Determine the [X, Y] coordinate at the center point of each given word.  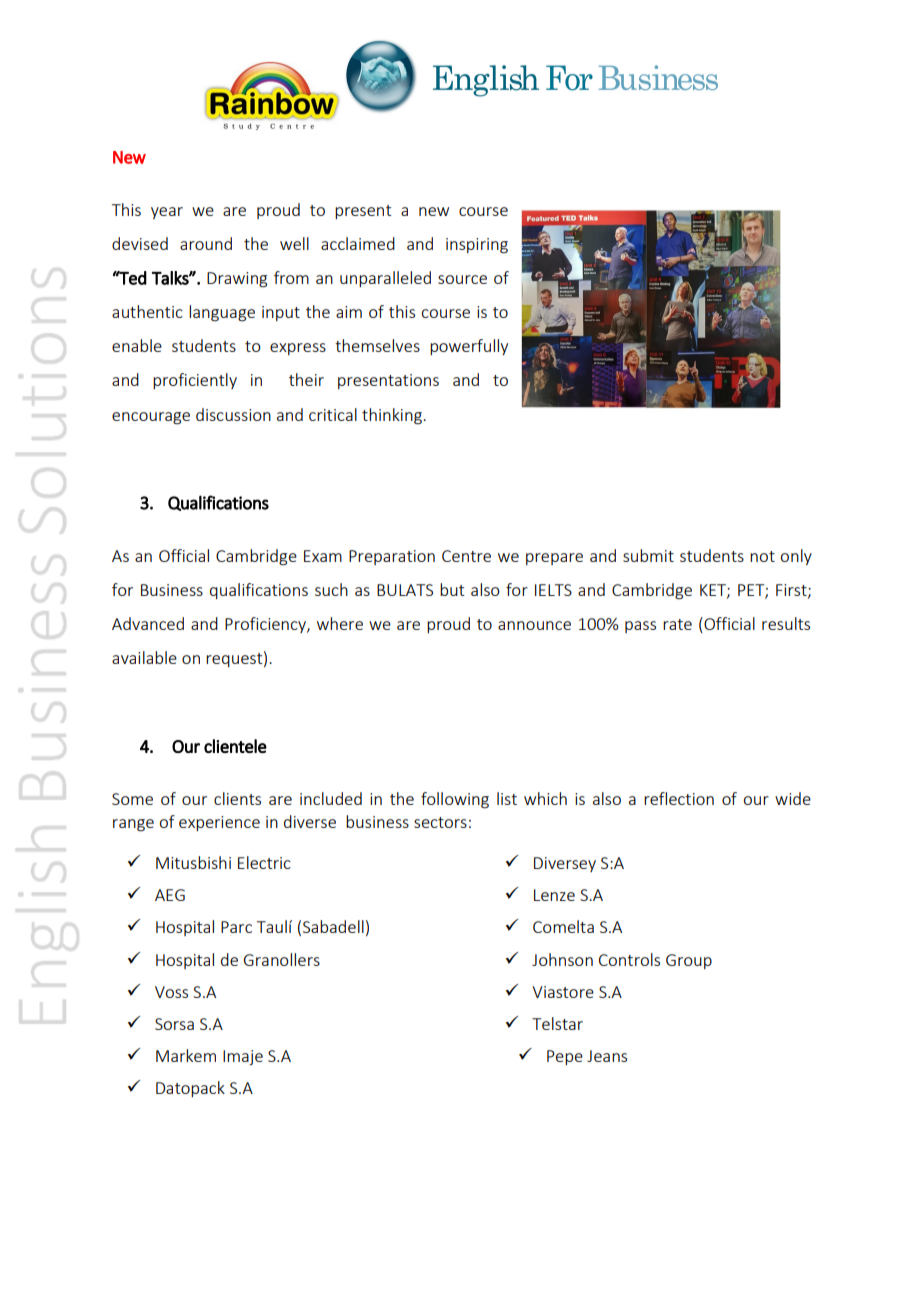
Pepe [565, 1057]
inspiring [477, 246]
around [206, 243]
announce [534, 625]
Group [689, 961]
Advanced [148, 623]
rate [677, 624]
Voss [171, 992]
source [462, 279]
